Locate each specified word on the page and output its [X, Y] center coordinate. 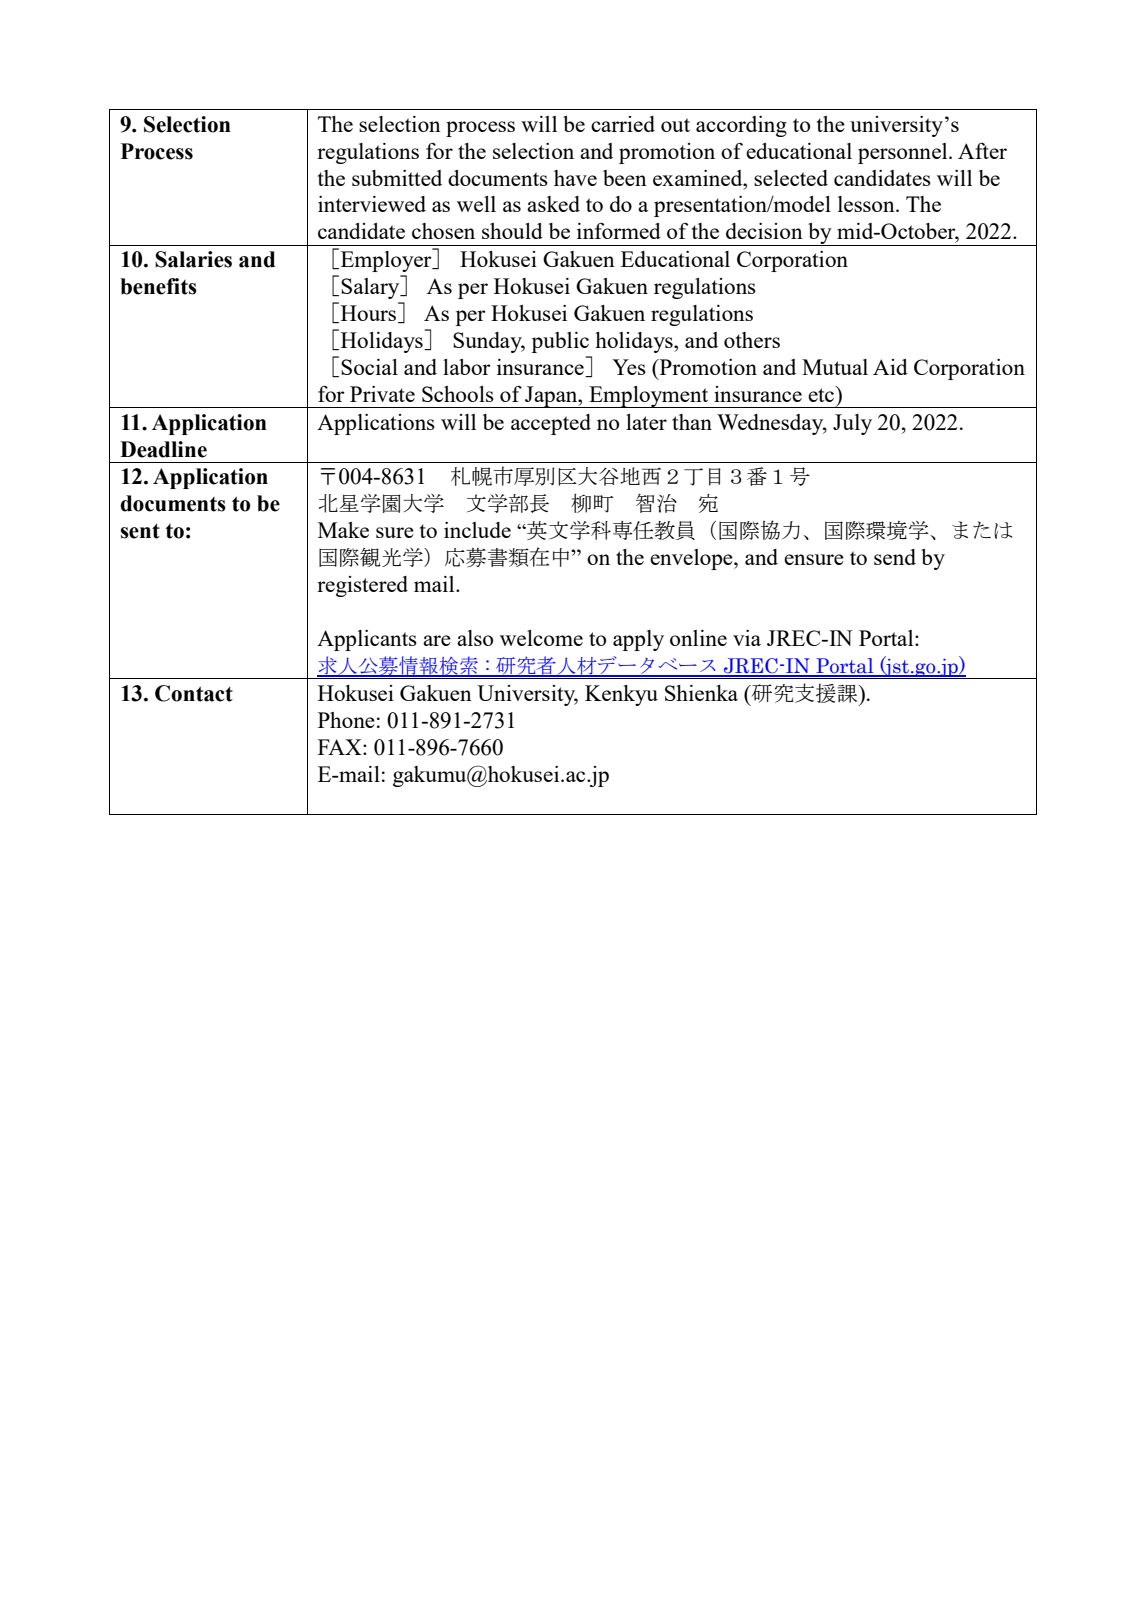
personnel [904, 153]
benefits [158, 286]
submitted [397, 178]
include [477, 530]
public [560, 342]
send [895, 557]
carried [623, 124]
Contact [194, 693]
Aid [890, 367]
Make [343, 530]
